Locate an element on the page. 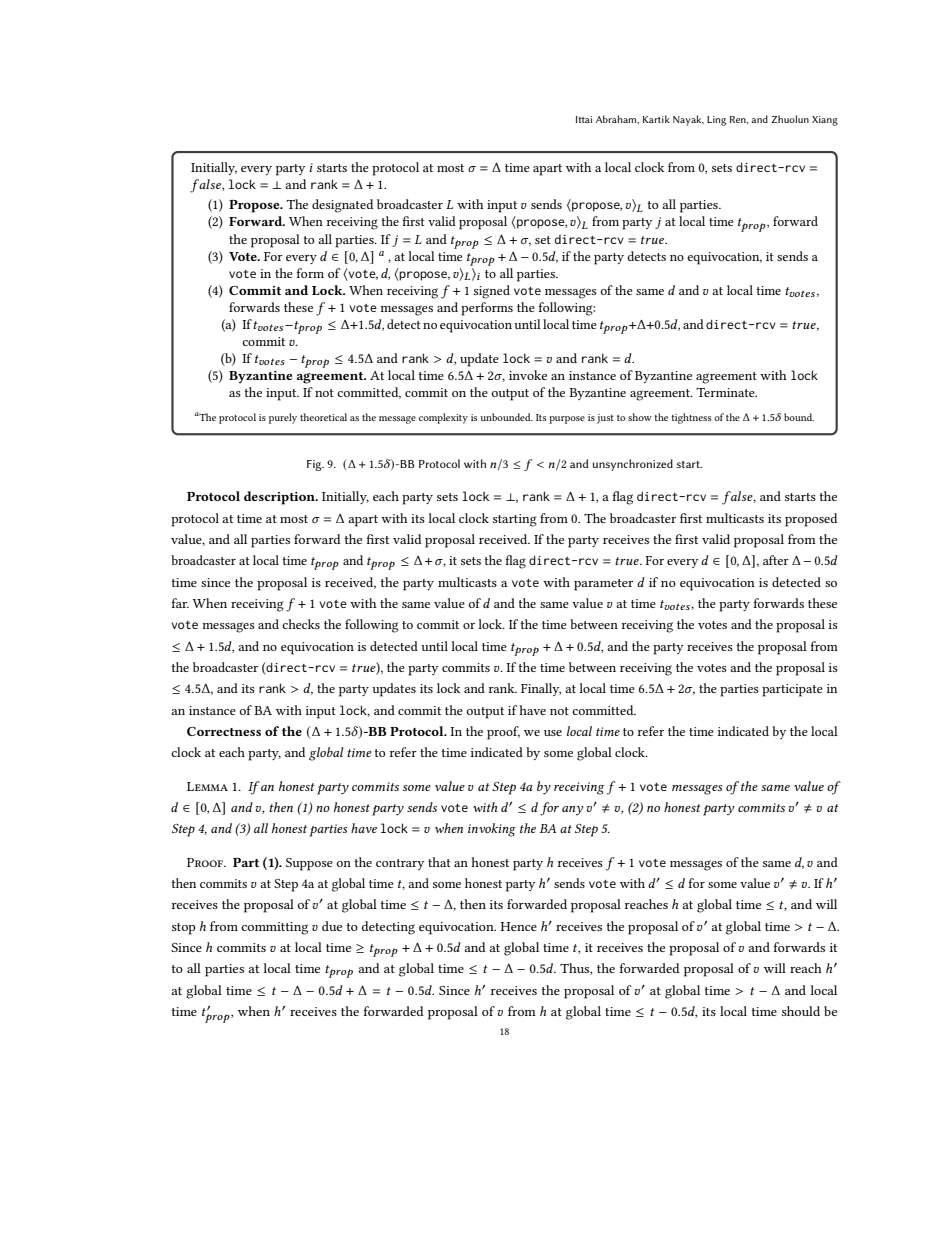 This document has height=1233, width=952. designated is located at coordinates (342, 206).
